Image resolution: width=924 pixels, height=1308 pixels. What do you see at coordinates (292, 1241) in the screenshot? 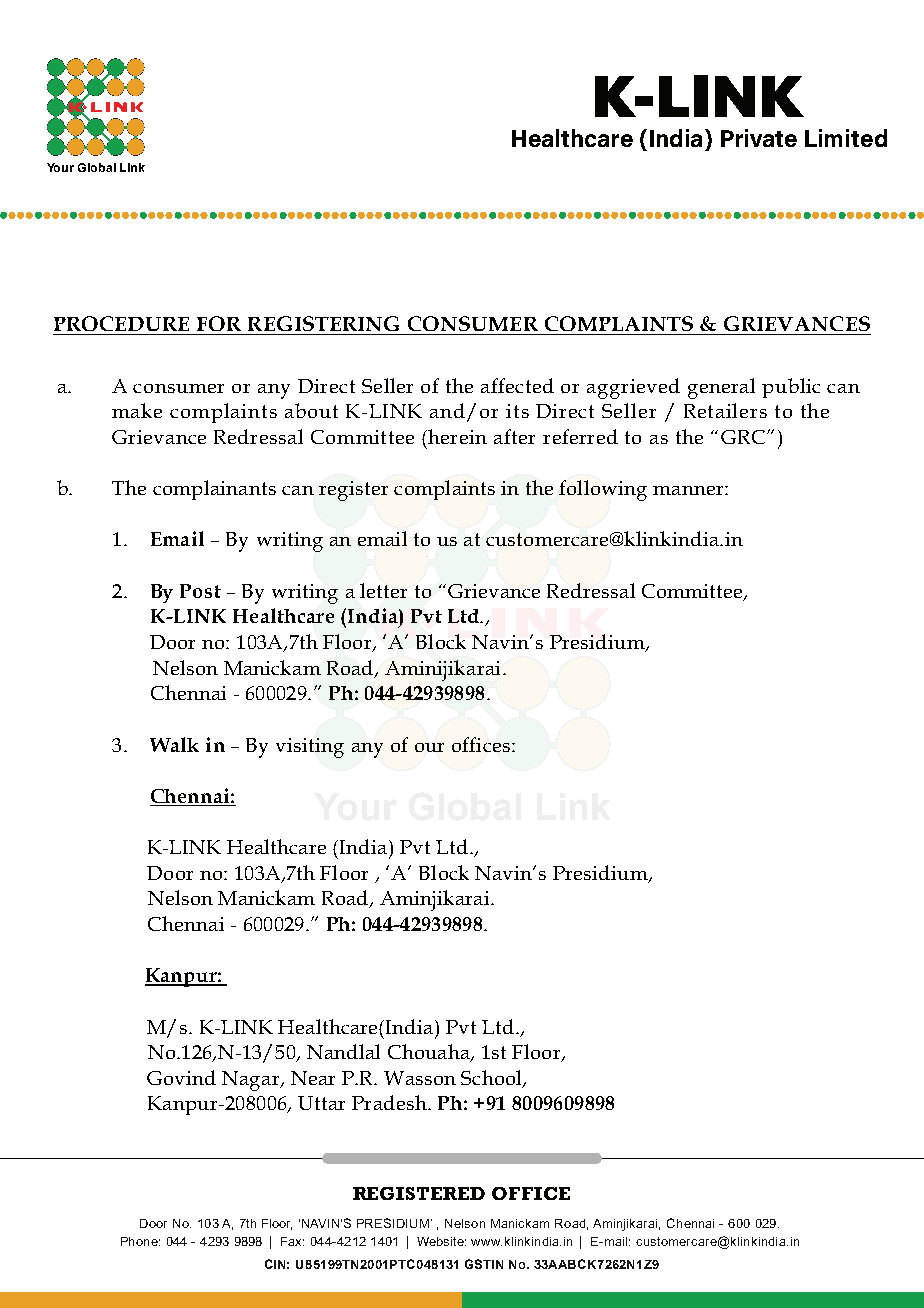
I see `Fax` at bounding box center [292, 1241].
